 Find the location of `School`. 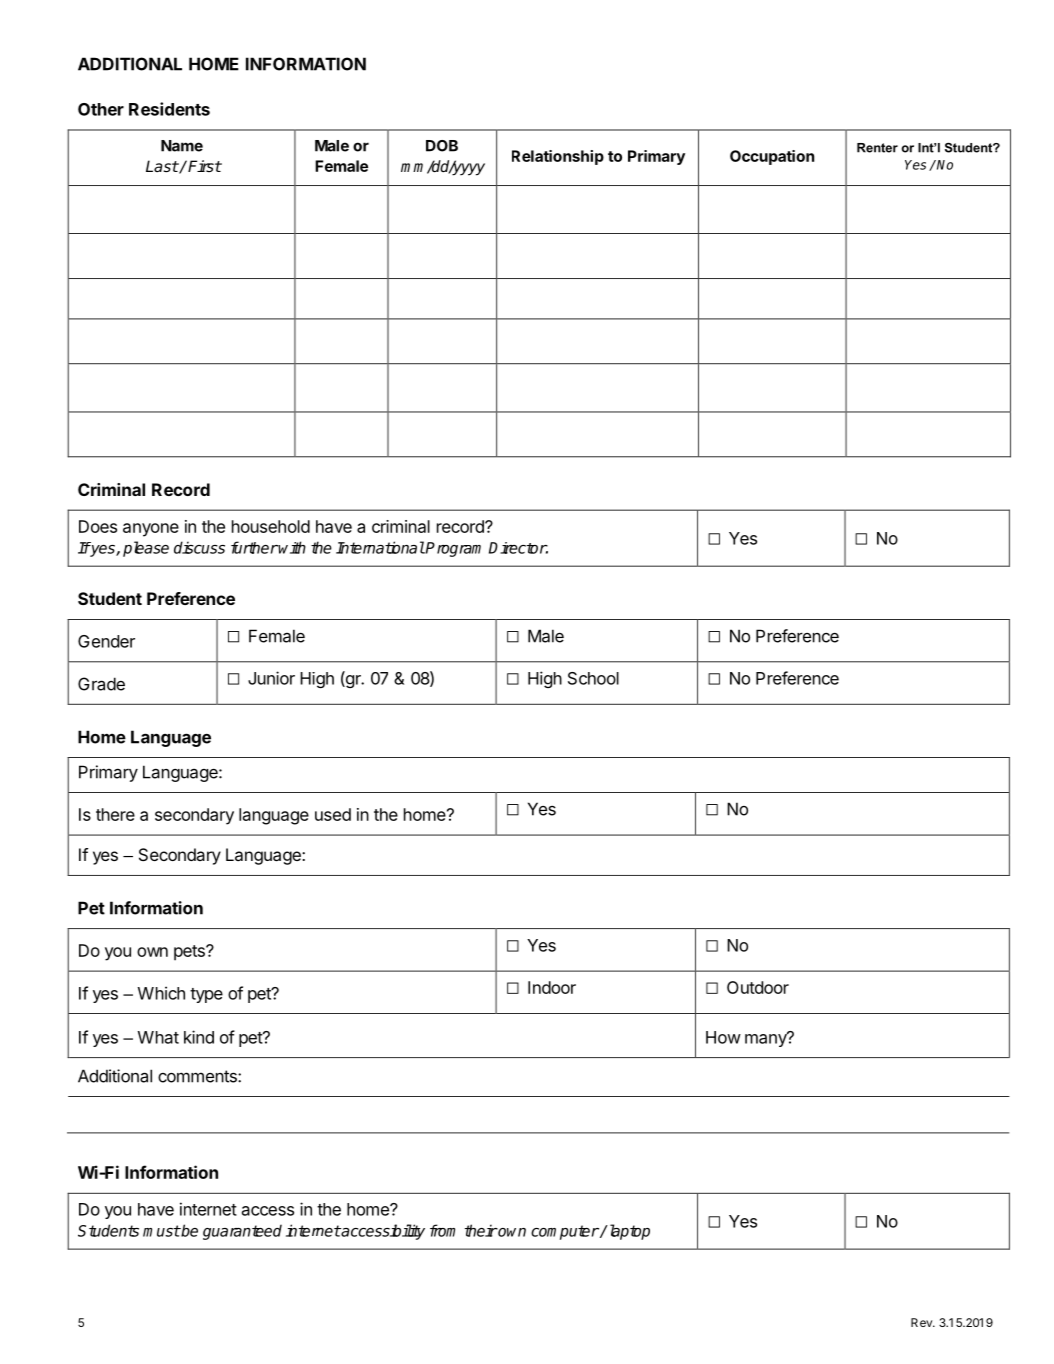

School is located at coordinates (593, 678).
